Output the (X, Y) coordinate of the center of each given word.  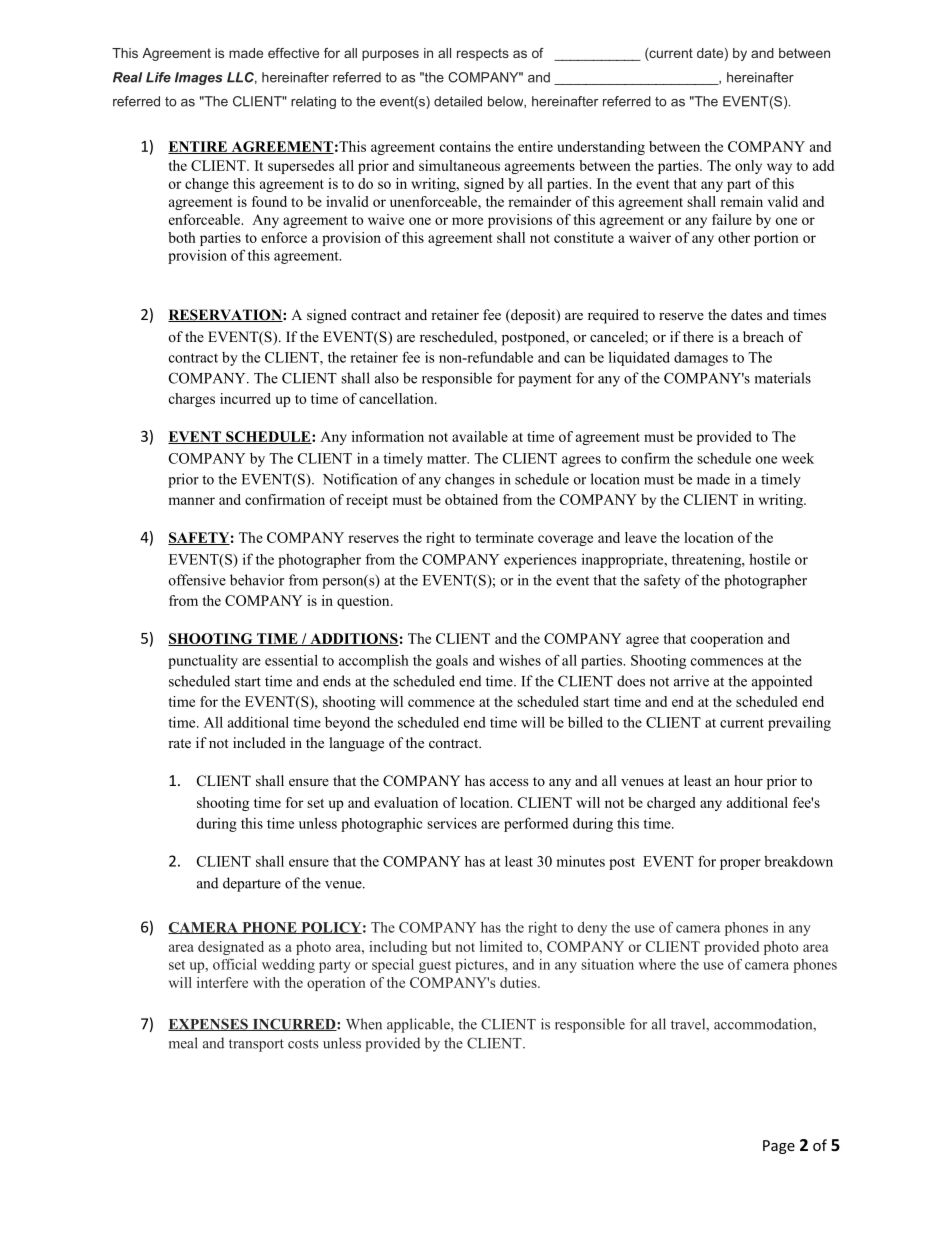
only (748, 167)
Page (779, 1147)
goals (452, 662)
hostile (769, 559)
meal (183, 1043)
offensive (197, 580)
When (364, 1024)
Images (199, 78)
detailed (458, 101)
